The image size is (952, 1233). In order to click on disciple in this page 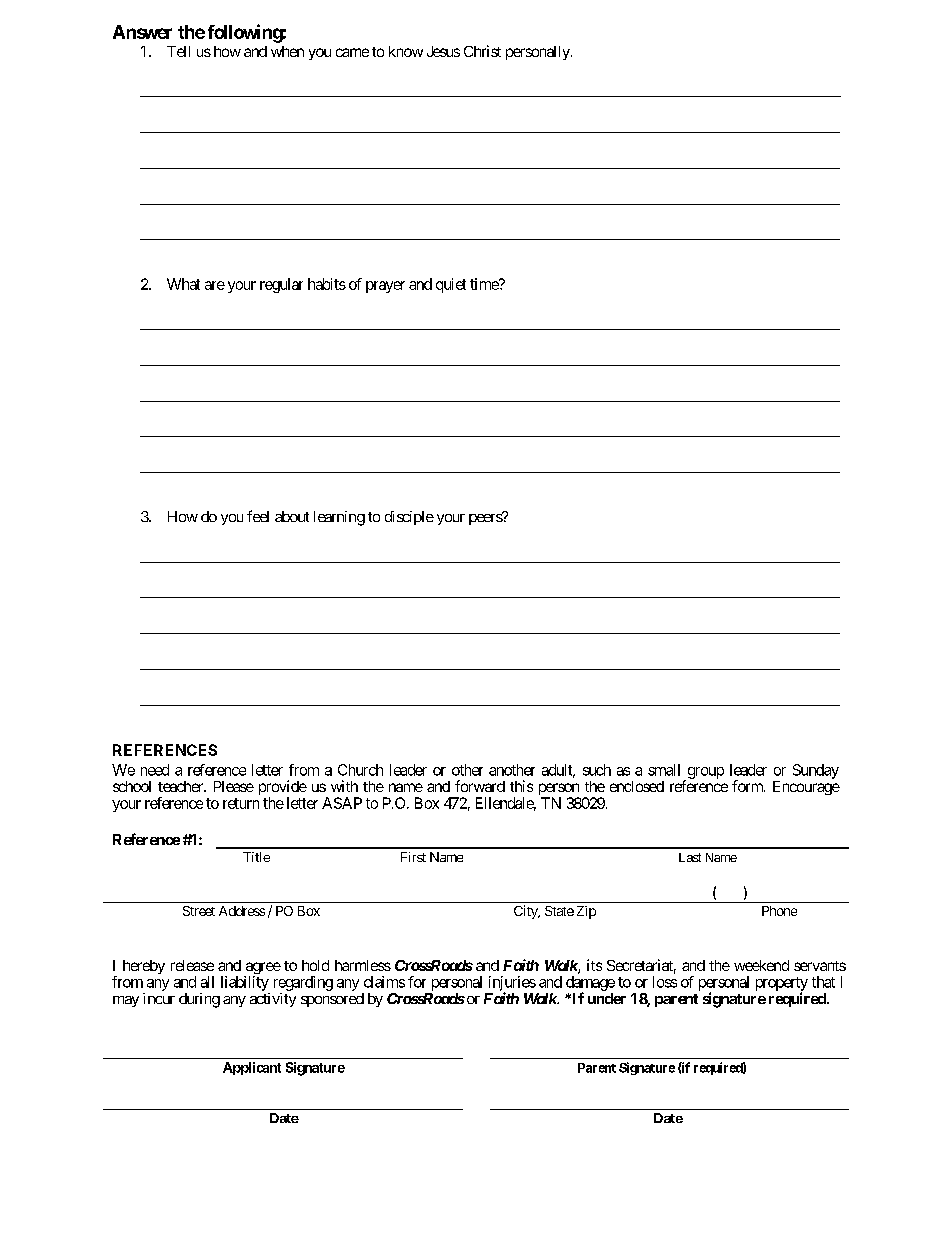, I will do `click(409, 518)`.
